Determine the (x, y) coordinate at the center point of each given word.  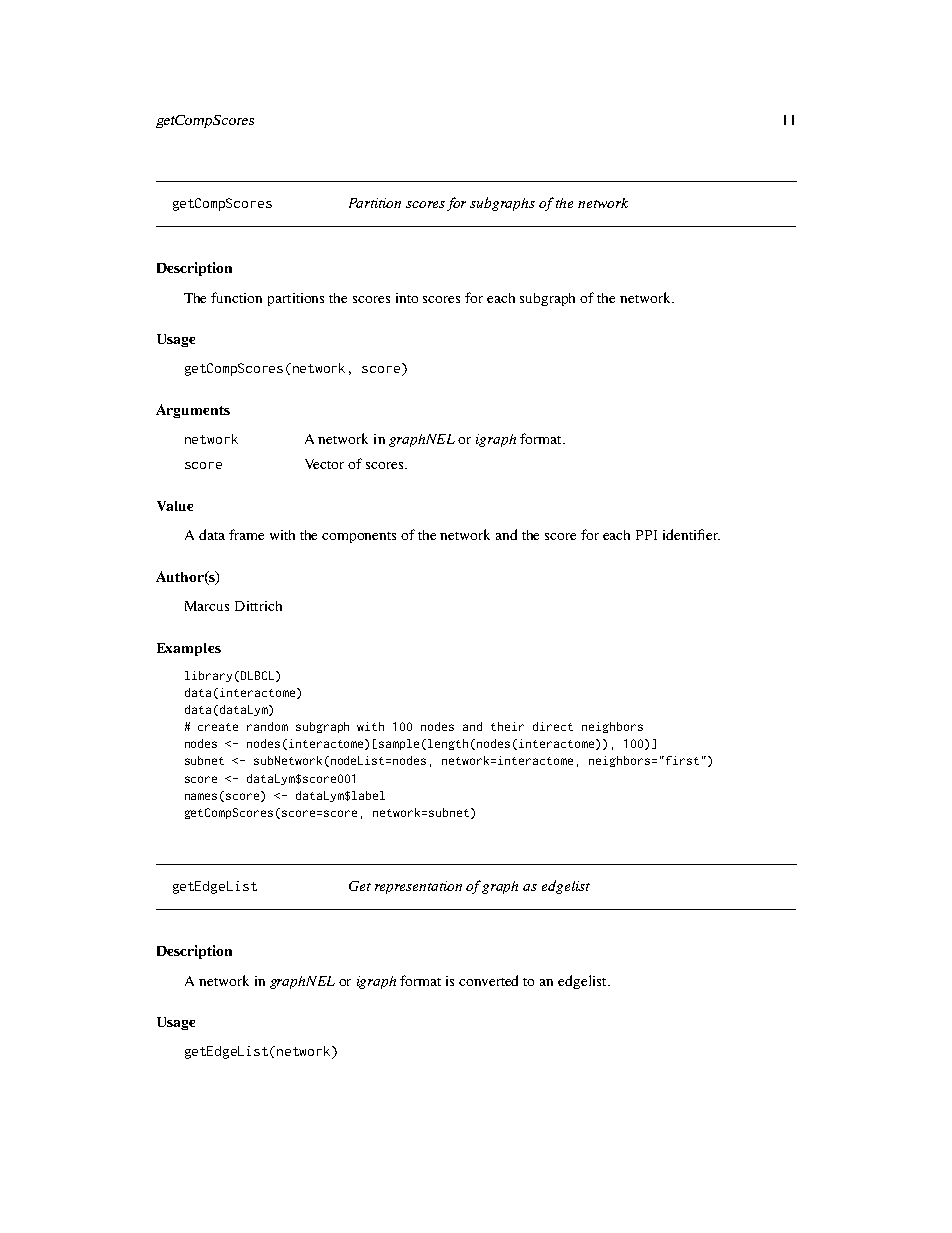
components (359, 537)
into (407, 298)
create (218, 727)
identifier (691, 534)
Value (175, 506)
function (236, 297)
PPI (646, 535)
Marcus (207, 606)
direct (553, 726)
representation (418, 887)
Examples (189, 649)
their (507, 726)
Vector (324, 464)
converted (488, 980)
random (267, 726)
